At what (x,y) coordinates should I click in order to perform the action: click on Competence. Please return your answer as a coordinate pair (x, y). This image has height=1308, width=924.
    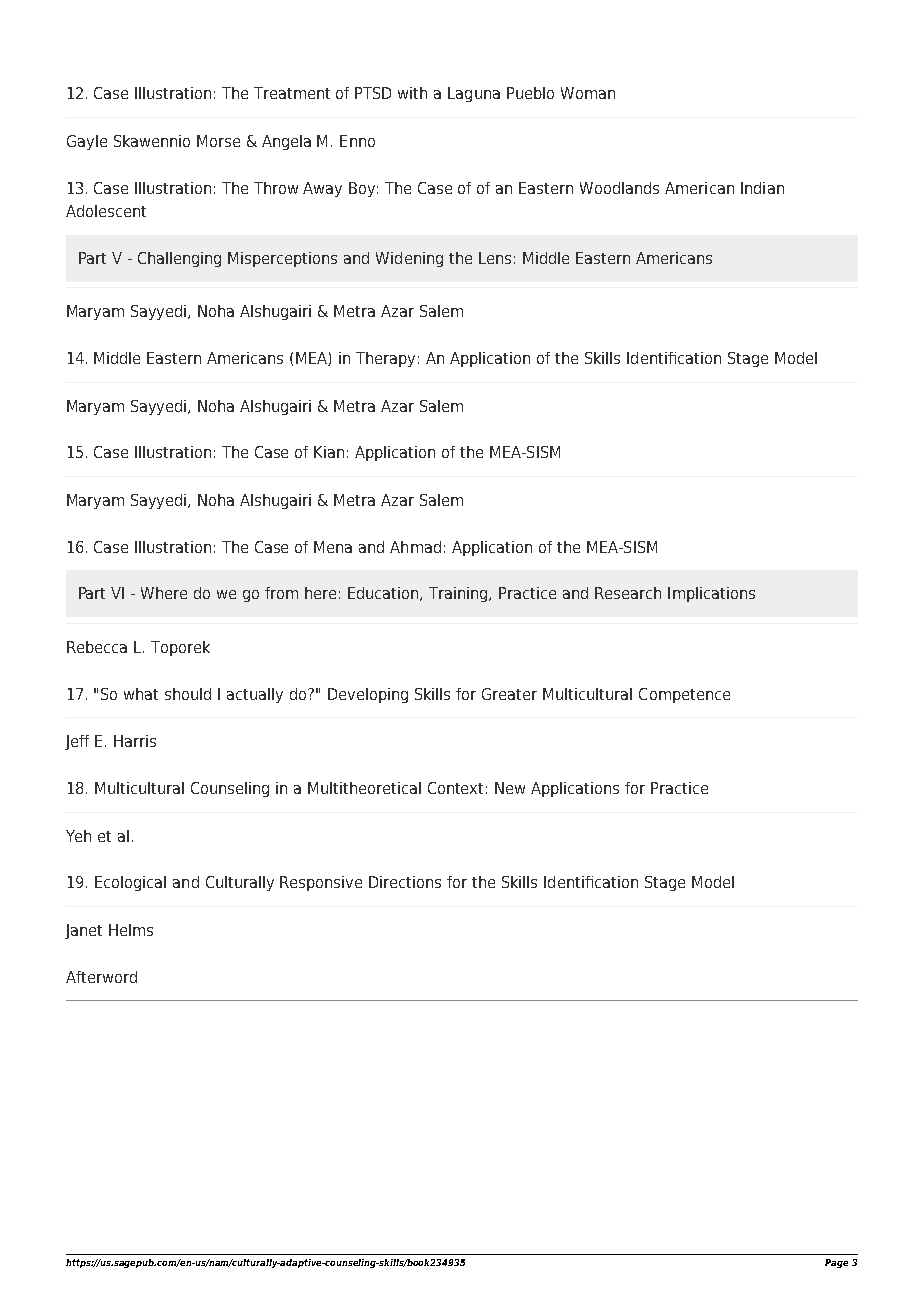
    Looking at the image, I should click on (684, 695).
